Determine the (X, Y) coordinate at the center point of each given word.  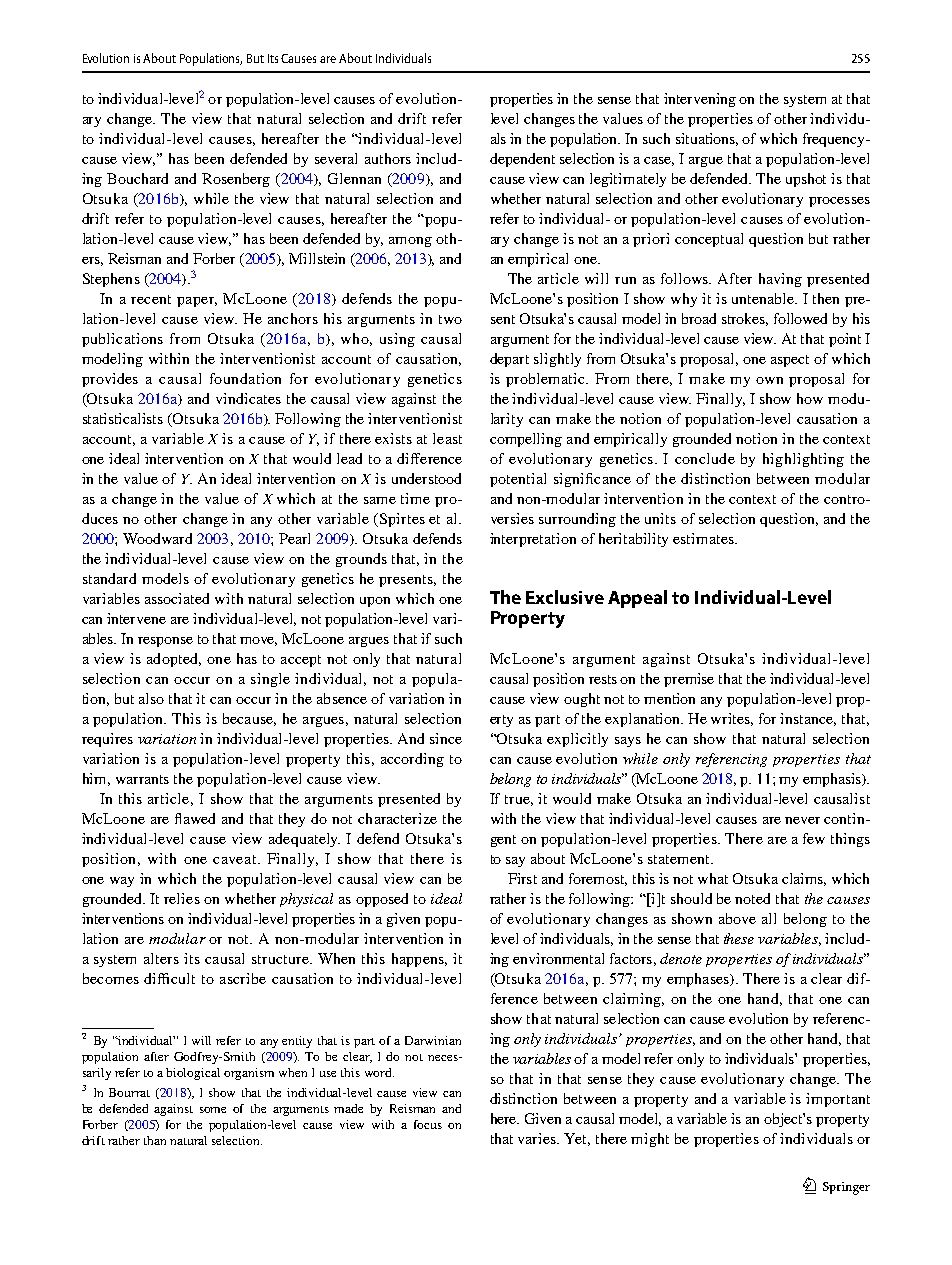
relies (182, 898)
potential (518, 480)
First (522, 878)
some (213, 1110)
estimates (704, 538)
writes (732, 719)
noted (752, 898)
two (450, 319)
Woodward (157, 538)
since (446, 738)
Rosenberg (236, 180)
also (151, 698)
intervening (700, 100)
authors (388, 158)
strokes (745, 319)
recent (151, 299)
